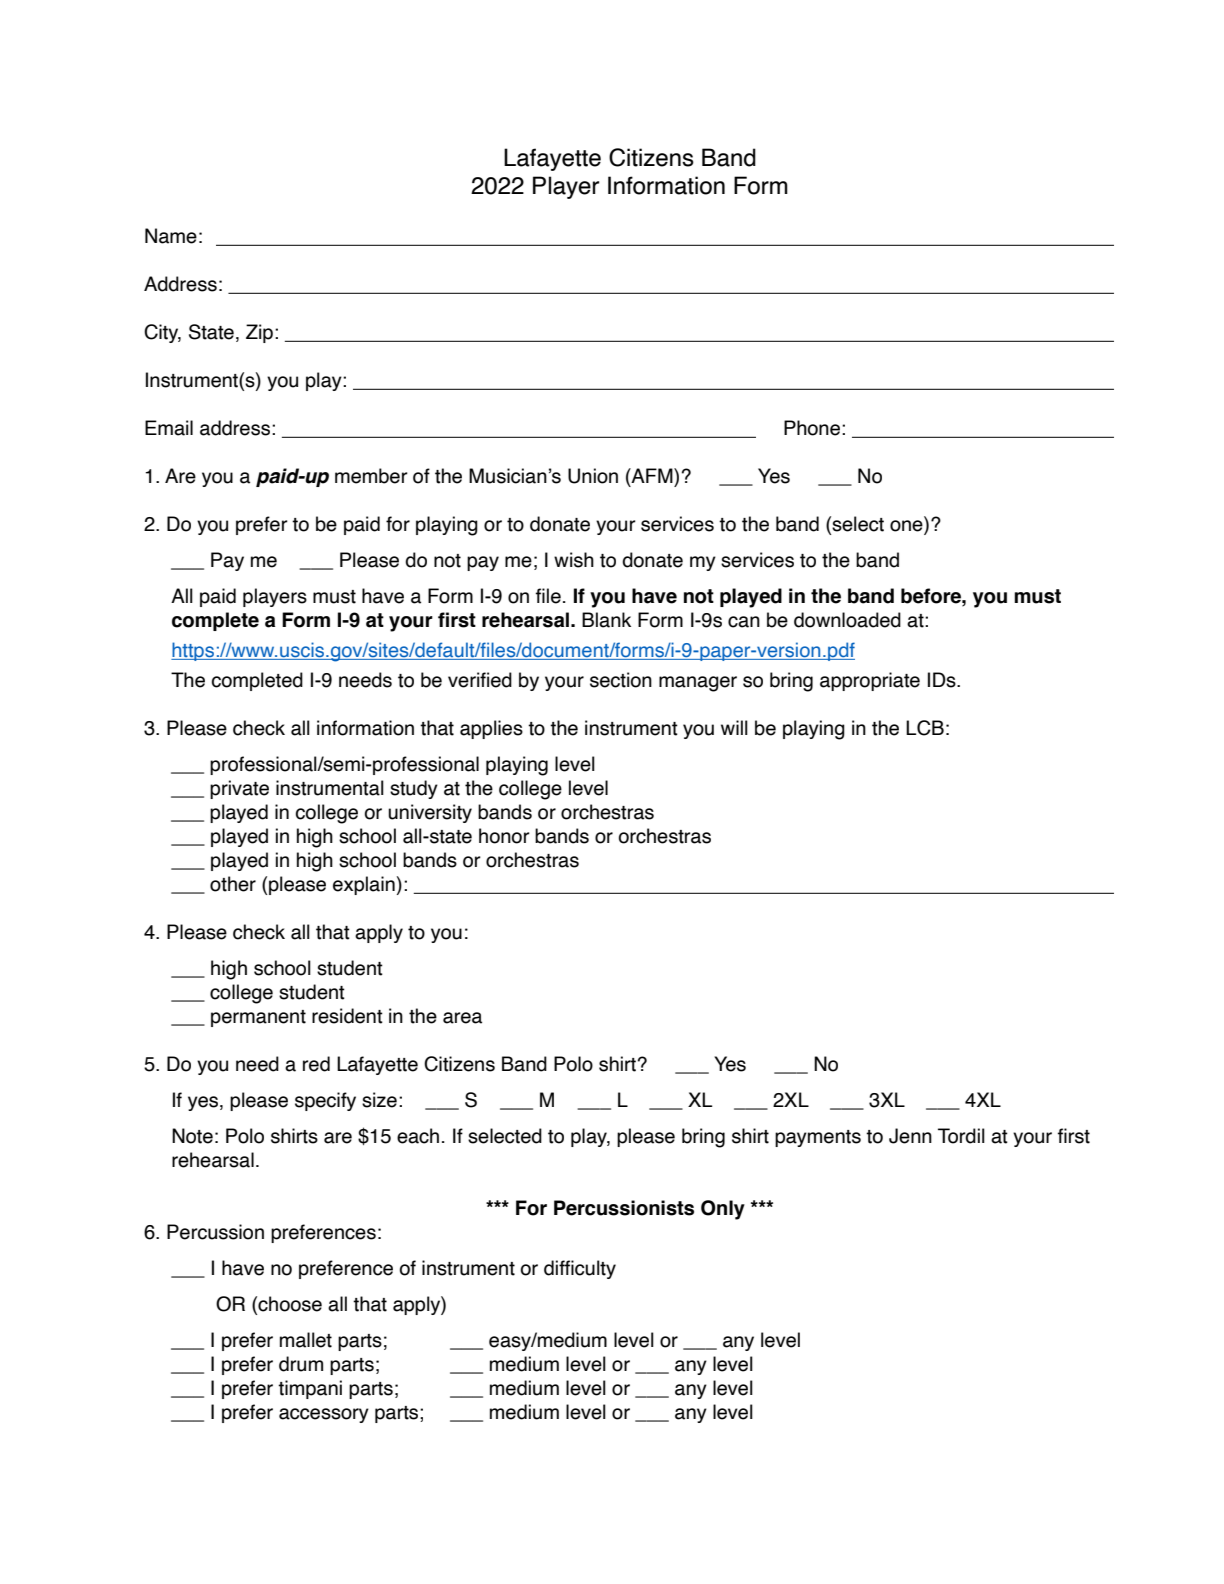  Describe the element at coordinates (734, 727) in the page. I see `will` at that location.
